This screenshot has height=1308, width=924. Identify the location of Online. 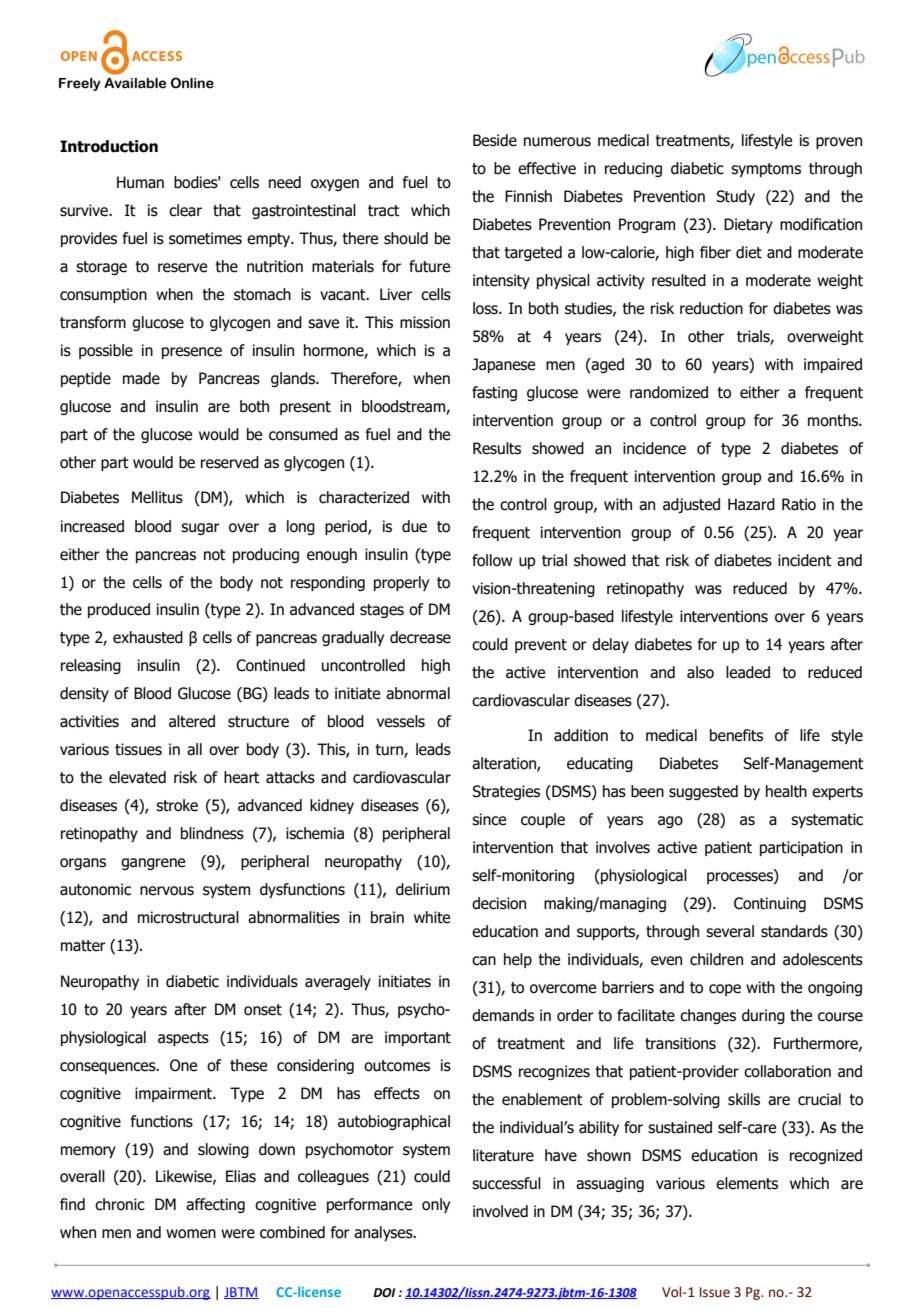
(192, 83).
